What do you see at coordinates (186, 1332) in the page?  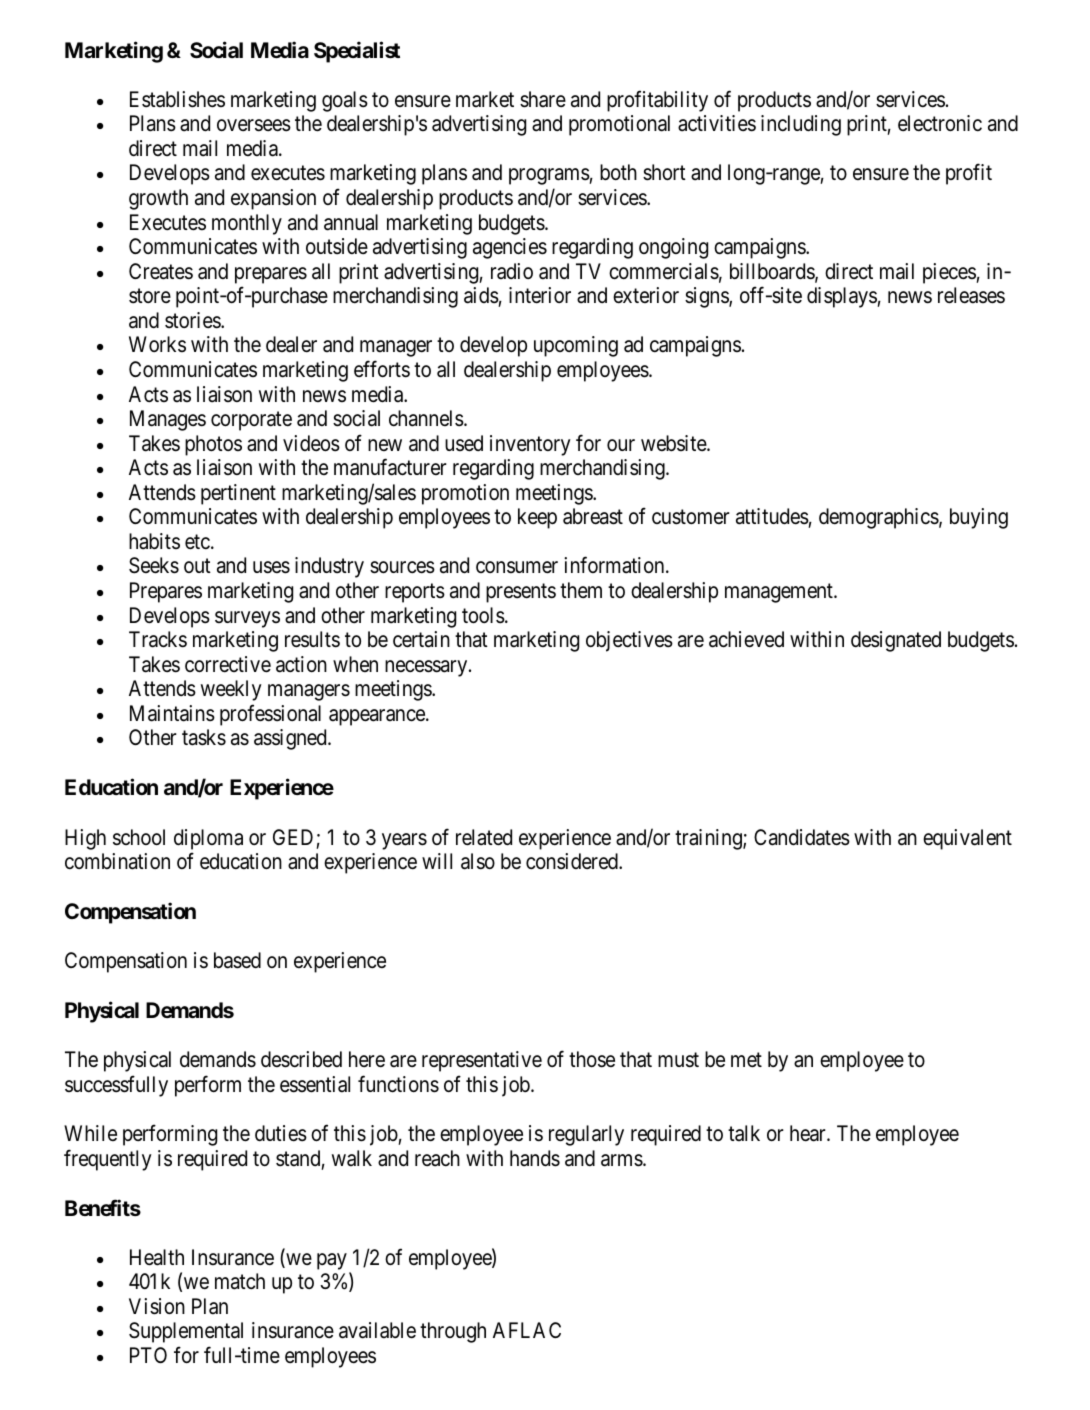 I see `Supplemental` at bounding box center [186, 1332].
